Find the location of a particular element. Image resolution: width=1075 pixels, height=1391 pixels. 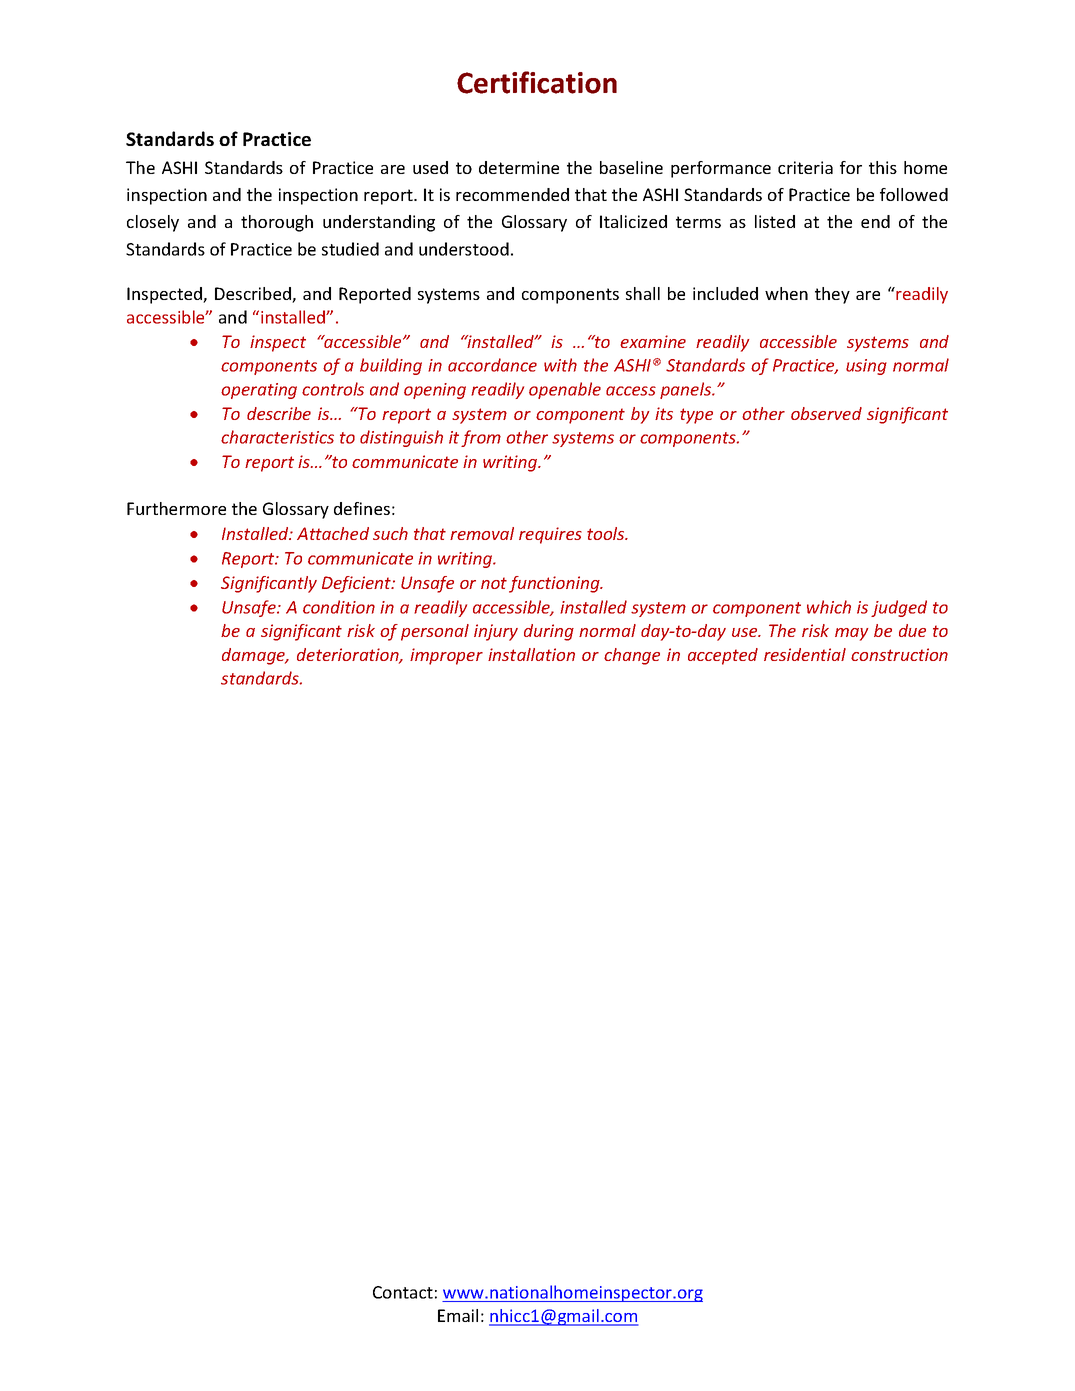

residential is located at coordinates (805, 654).
